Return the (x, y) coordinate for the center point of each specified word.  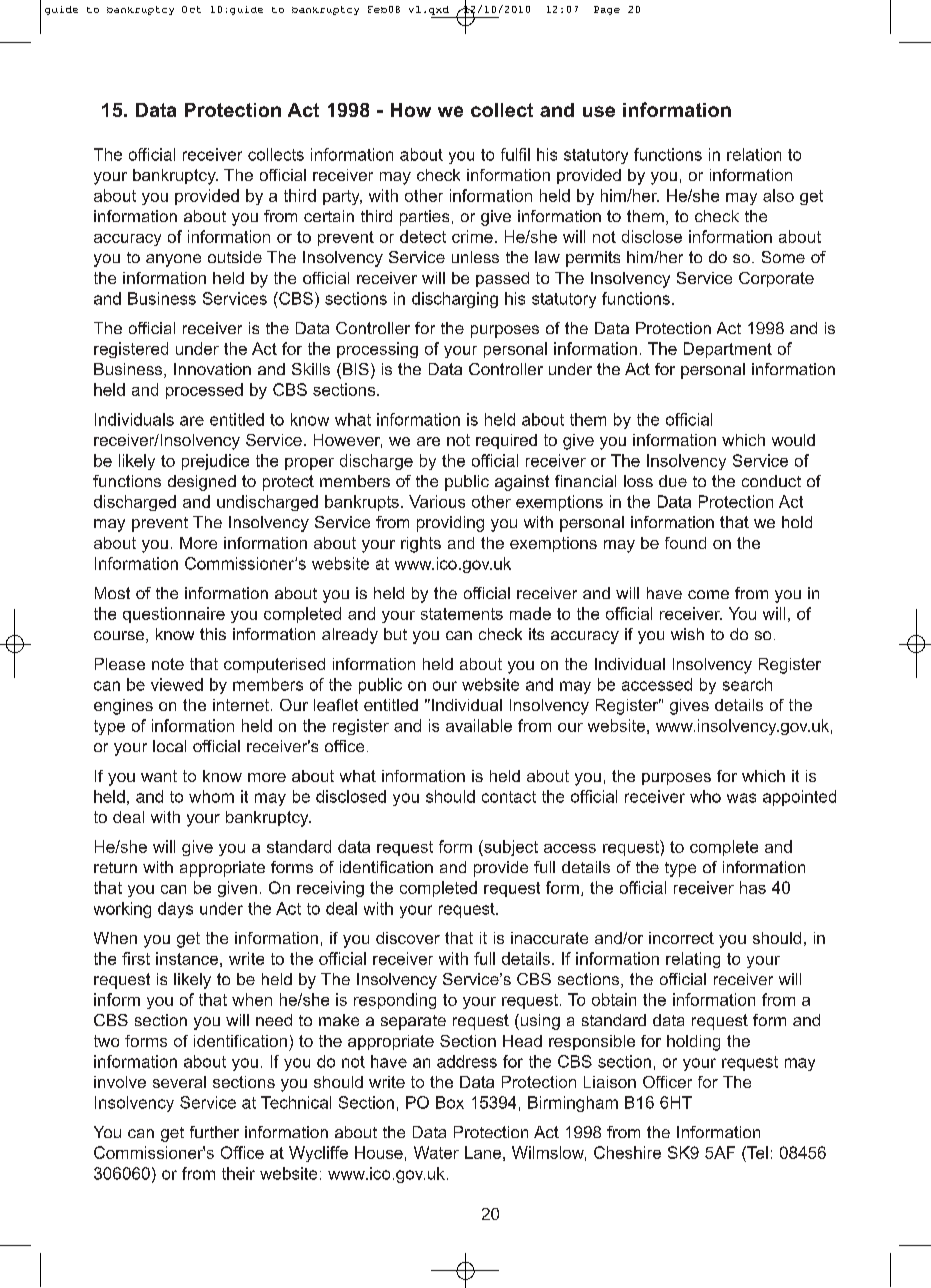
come (708, 594)
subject (510, 848)
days (175, 910)
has (753, 887)
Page (607, 10)
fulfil (515, 154)
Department (728, 350)
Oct (191, 9)
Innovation (212, 369)
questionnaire (174, 615)
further (214, 1132)
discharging (455, 300)
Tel (756, 1152)
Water (436, 1152)
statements (462, 614)
